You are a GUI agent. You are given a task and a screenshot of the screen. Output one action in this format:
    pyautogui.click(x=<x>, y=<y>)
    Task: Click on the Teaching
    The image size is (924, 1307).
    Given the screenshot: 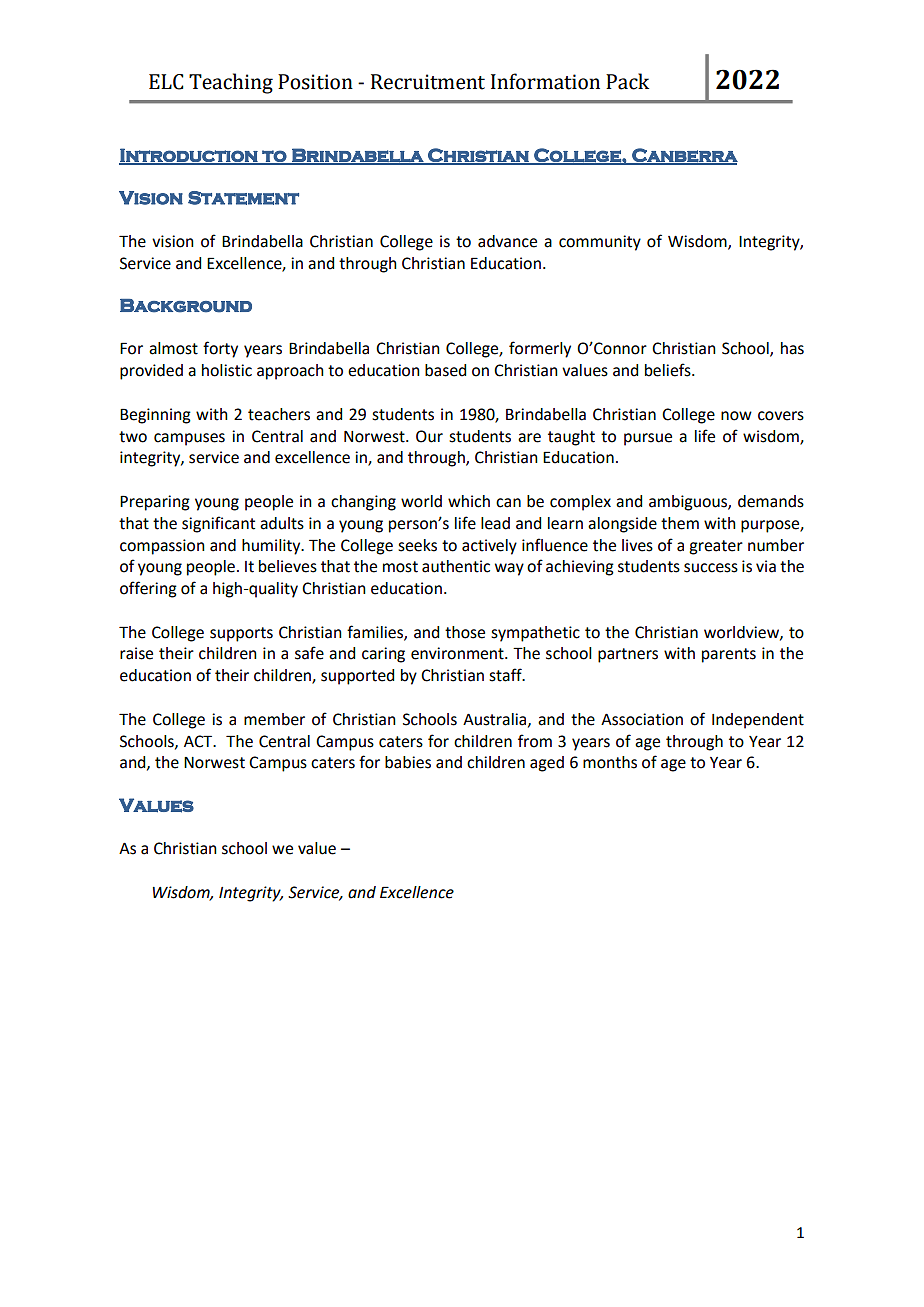 What is the action you would take?
    pyautogui.click(x=231, y=83)
